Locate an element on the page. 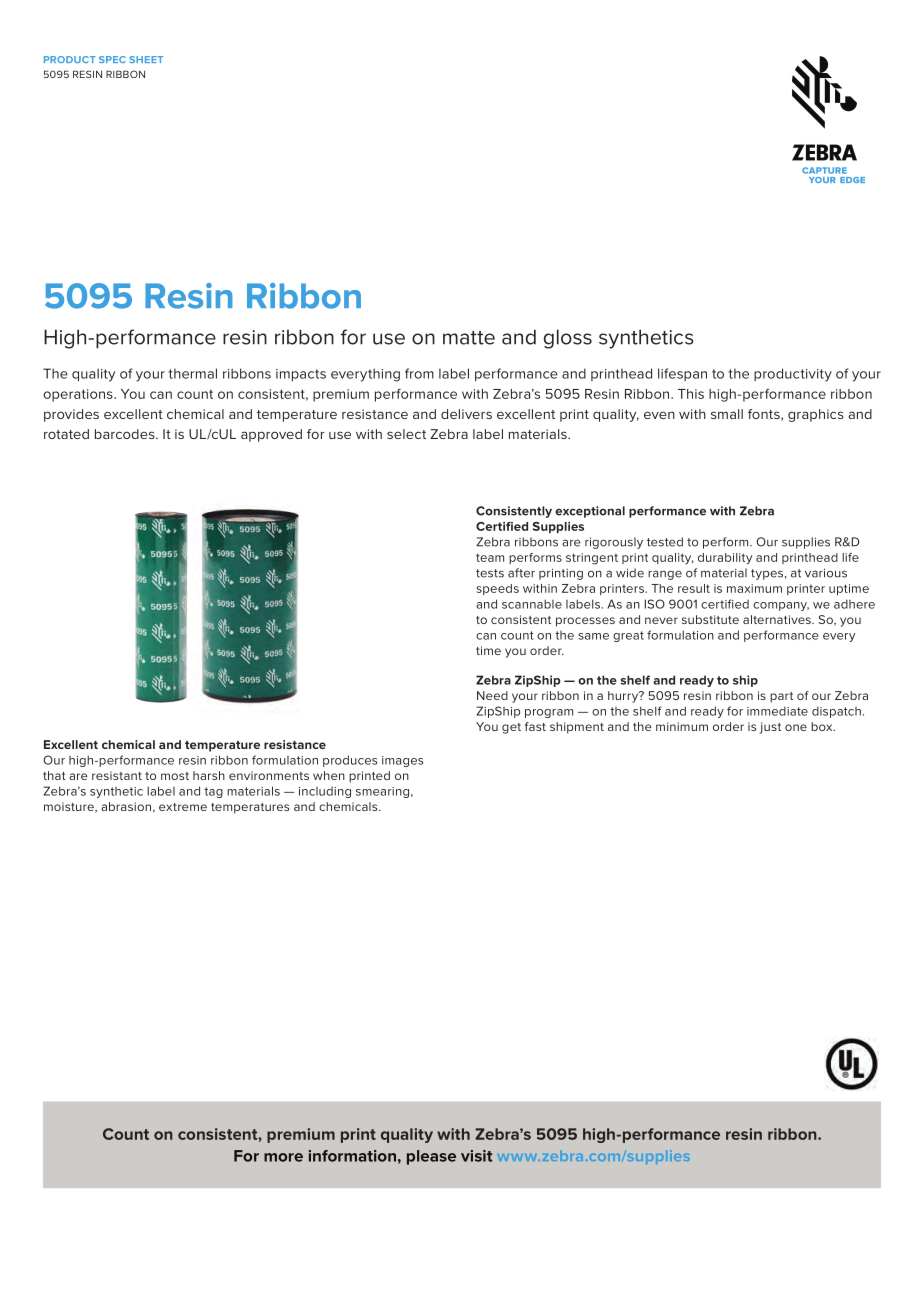 Image resolution: width=924 pixels, height=1308 pixels. SPEC is located at coordinates (112, 59).
